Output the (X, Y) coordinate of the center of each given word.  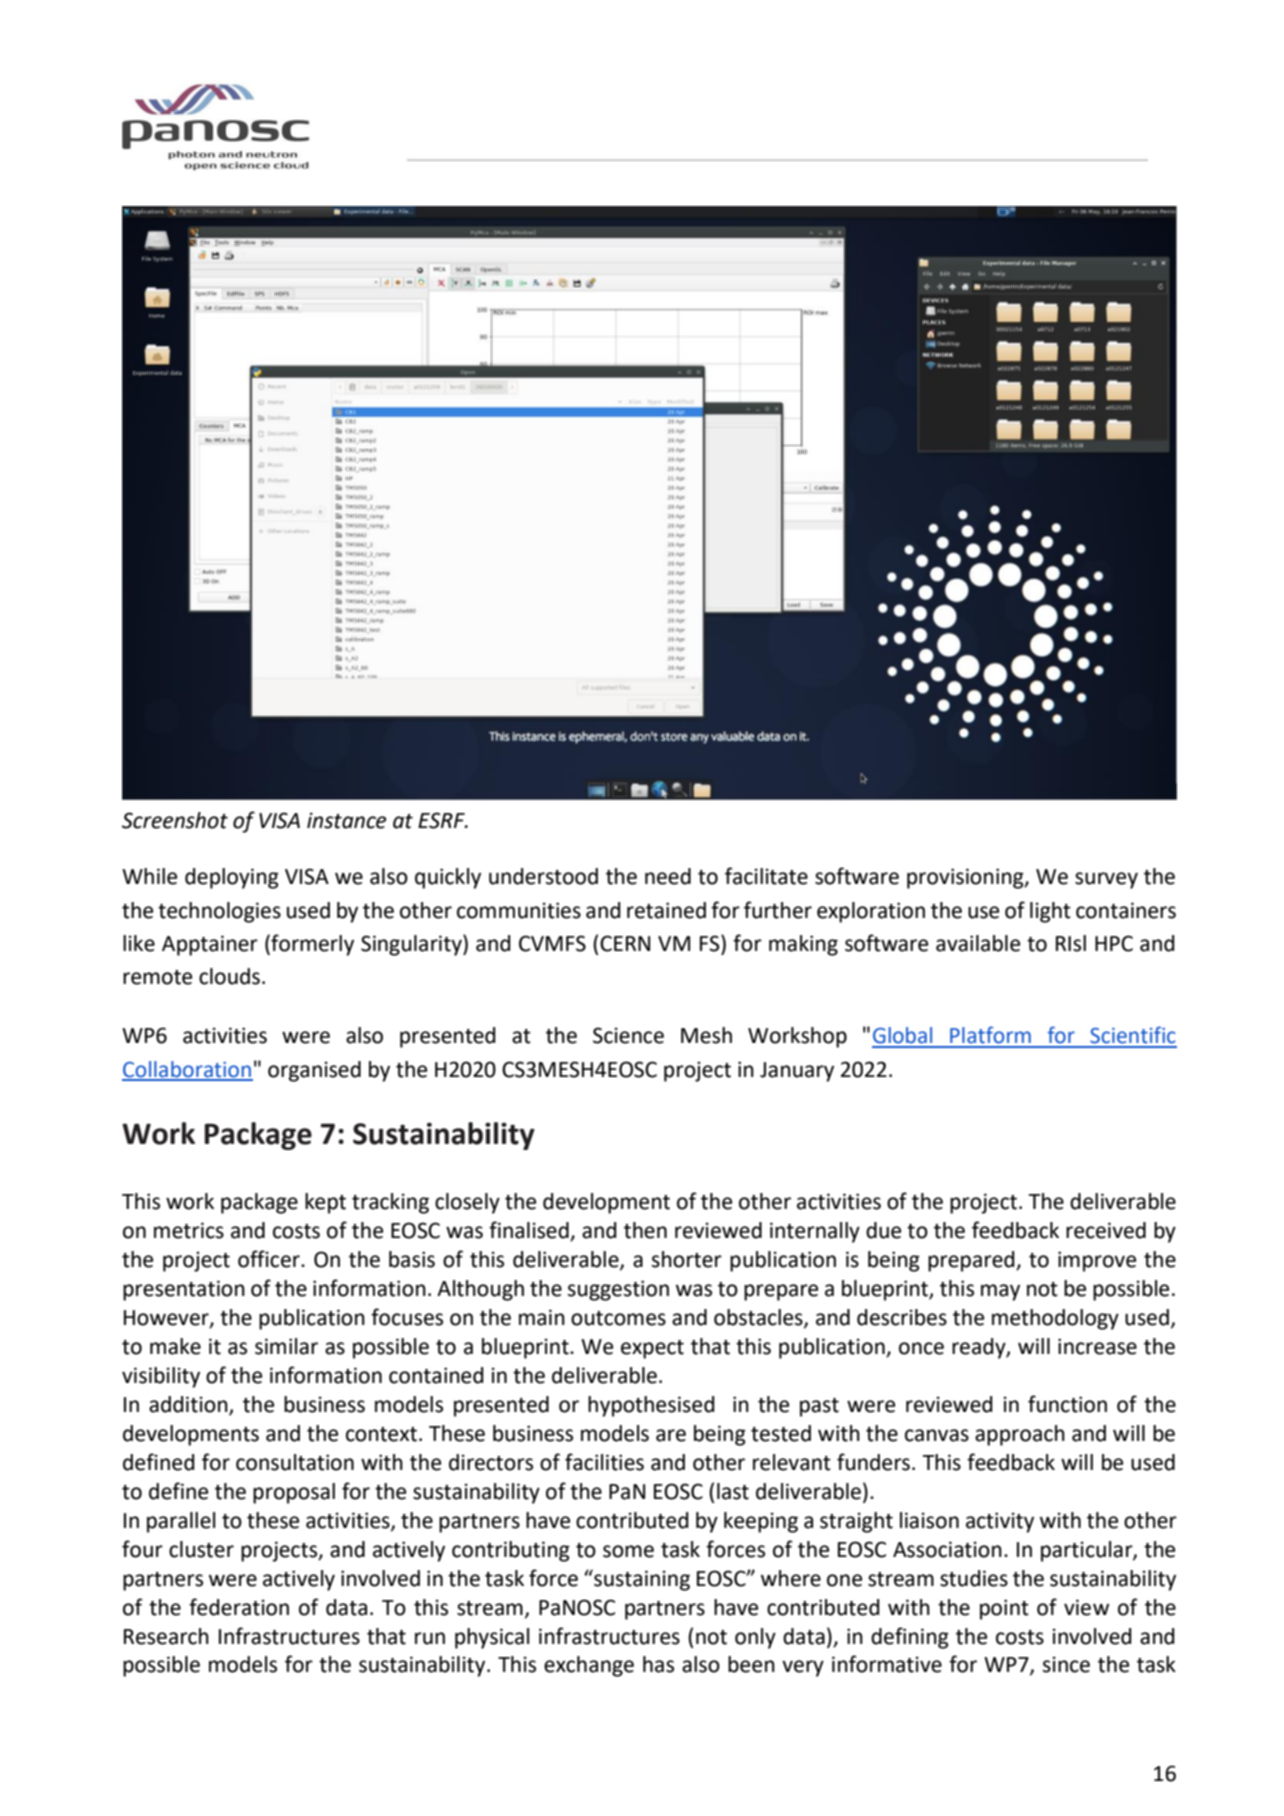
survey (1106, 880)
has (658, 1664)
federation (239, 1607)
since (1066, 1664)
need (668, 876)
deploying (232, 878)
